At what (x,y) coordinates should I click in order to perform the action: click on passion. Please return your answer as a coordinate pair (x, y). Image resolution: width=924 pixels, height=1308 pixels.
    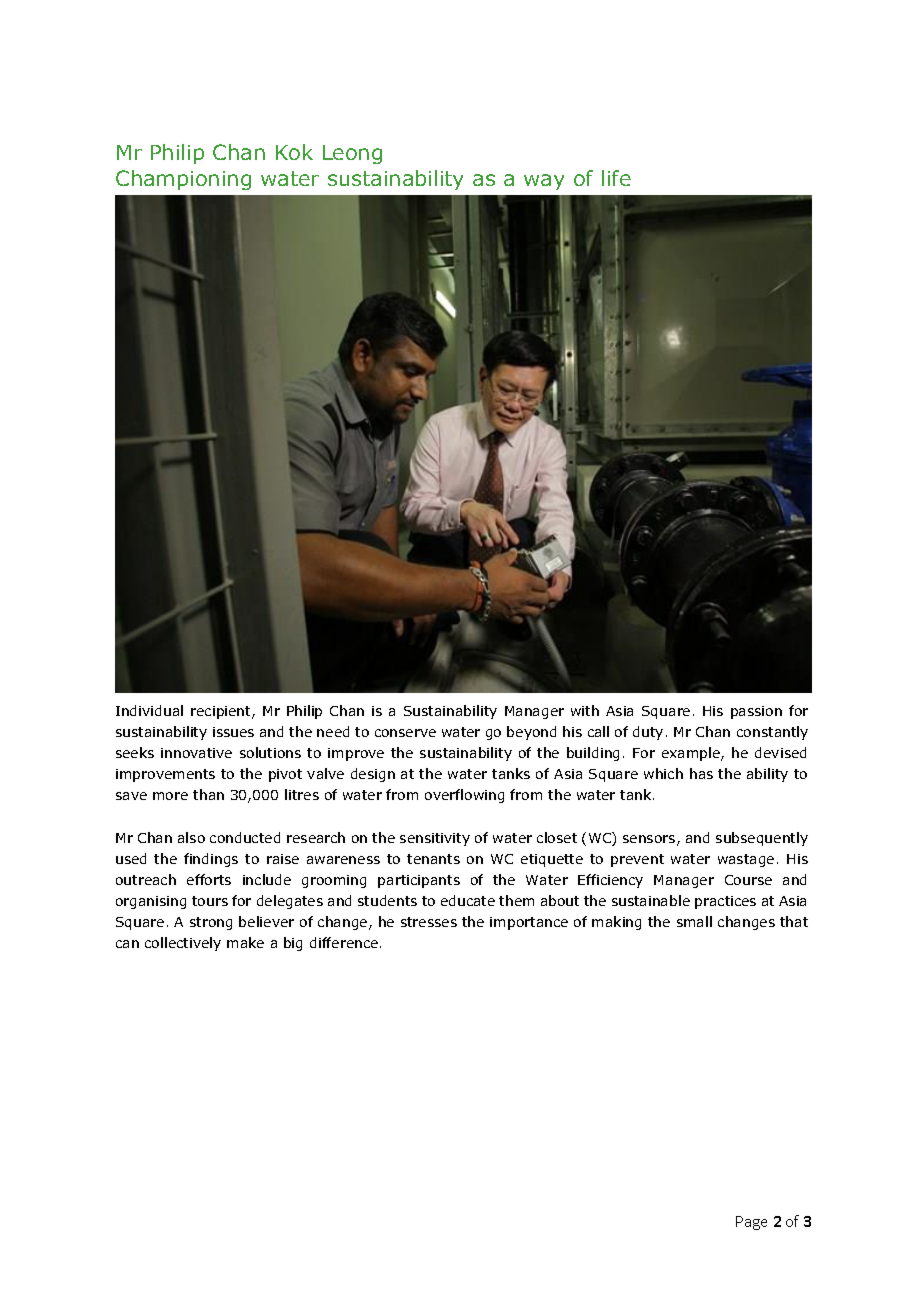
    Looking at the image, I should click on (756, 712).
